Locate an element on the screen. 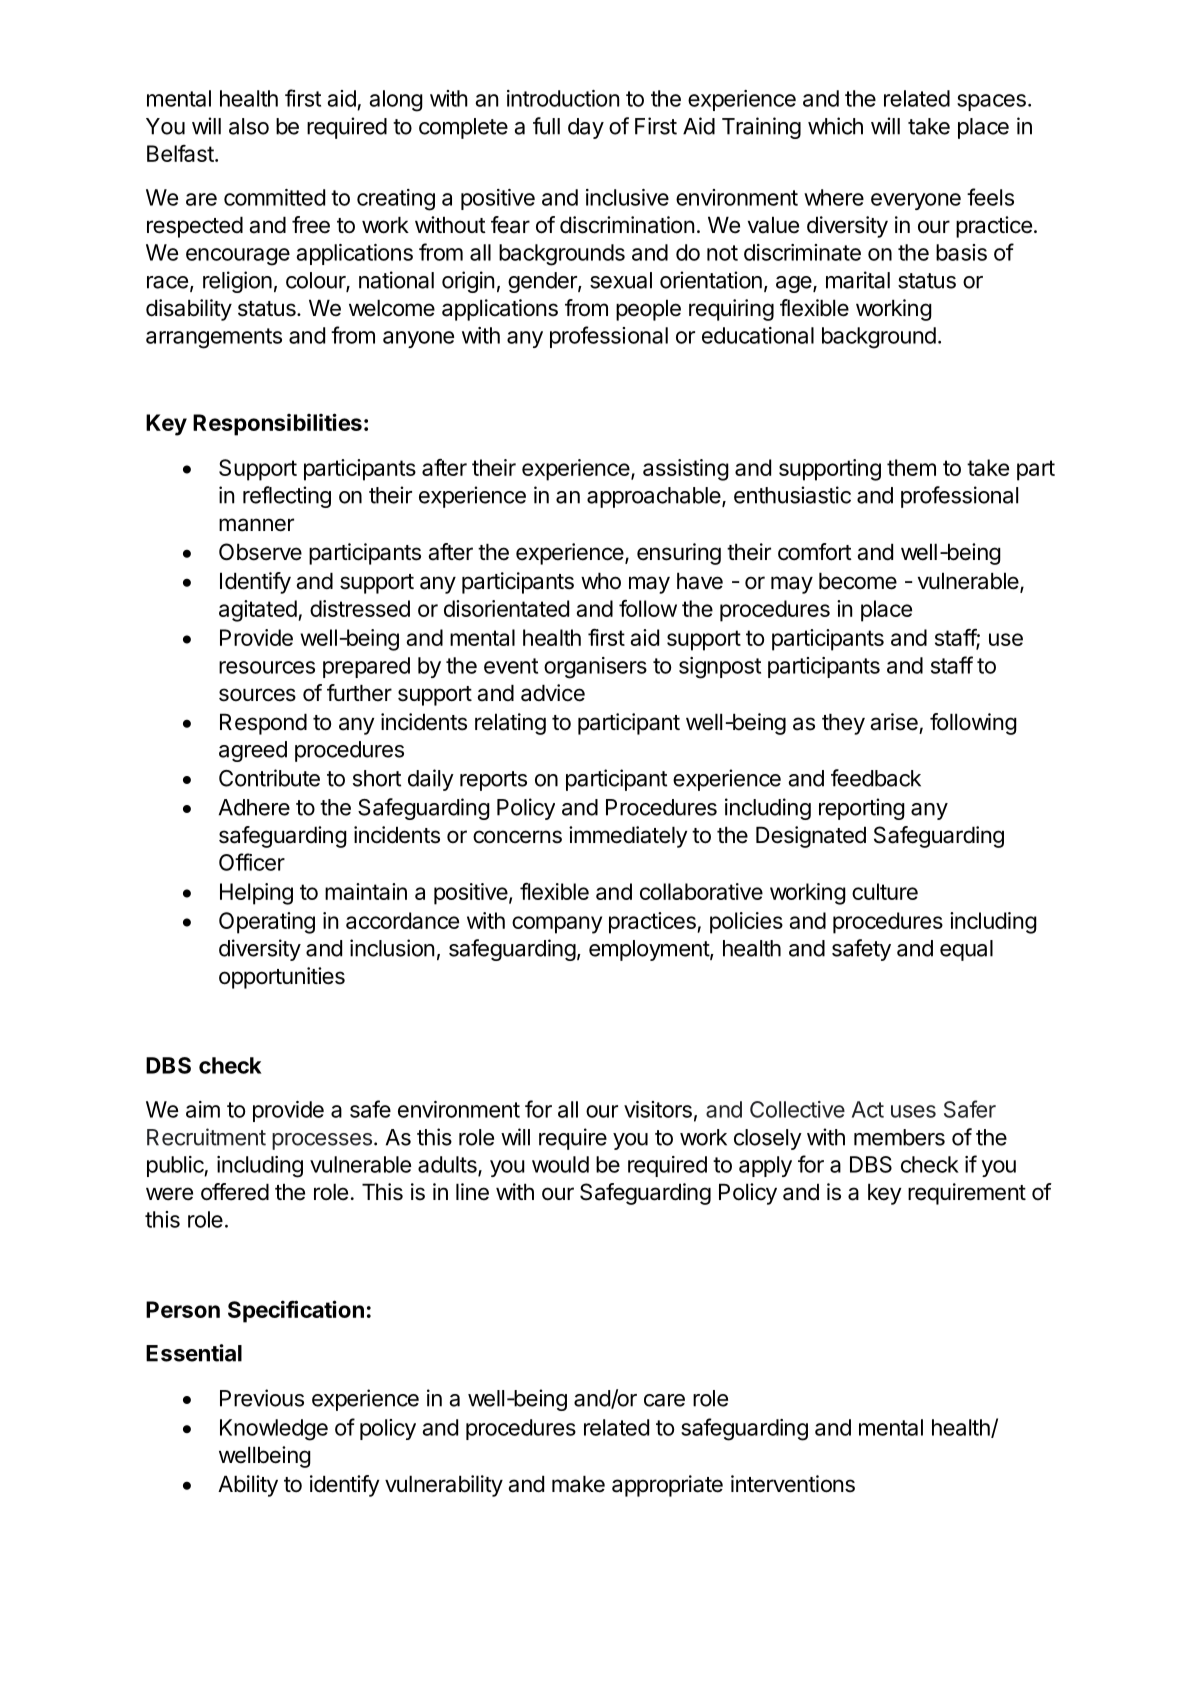 The height and width of the screenshot is (1699, 1201). make is located at coordinates (578, 1484).
